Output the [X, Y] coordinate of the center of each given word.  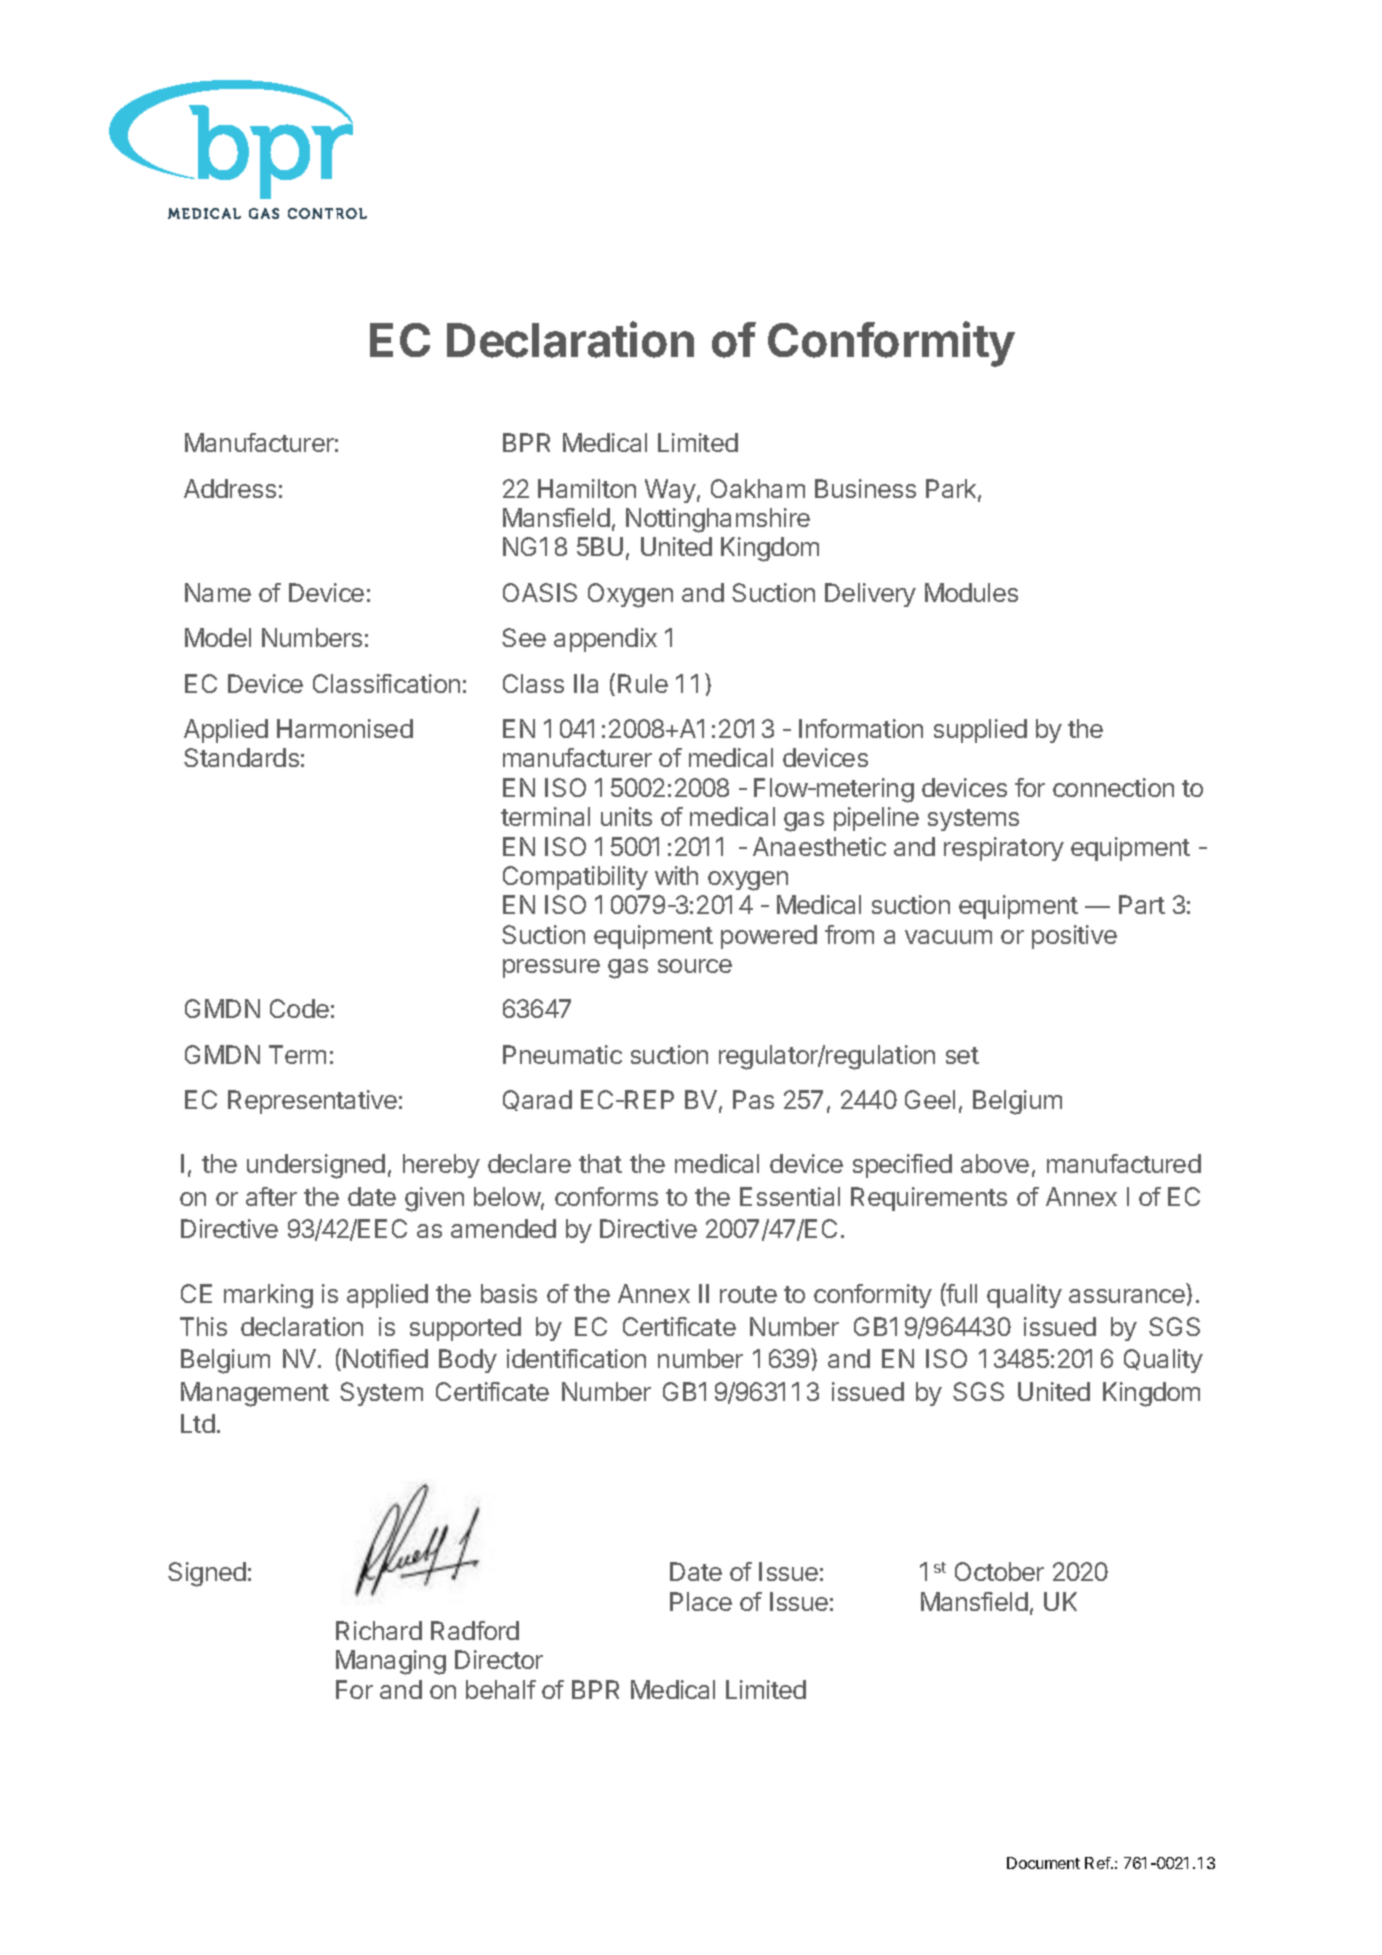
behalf [501, 1689]
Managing [391, 1662]
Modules [971, 592]
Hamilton [587, 488]
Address [230, 488]
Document [1043, 1863]
